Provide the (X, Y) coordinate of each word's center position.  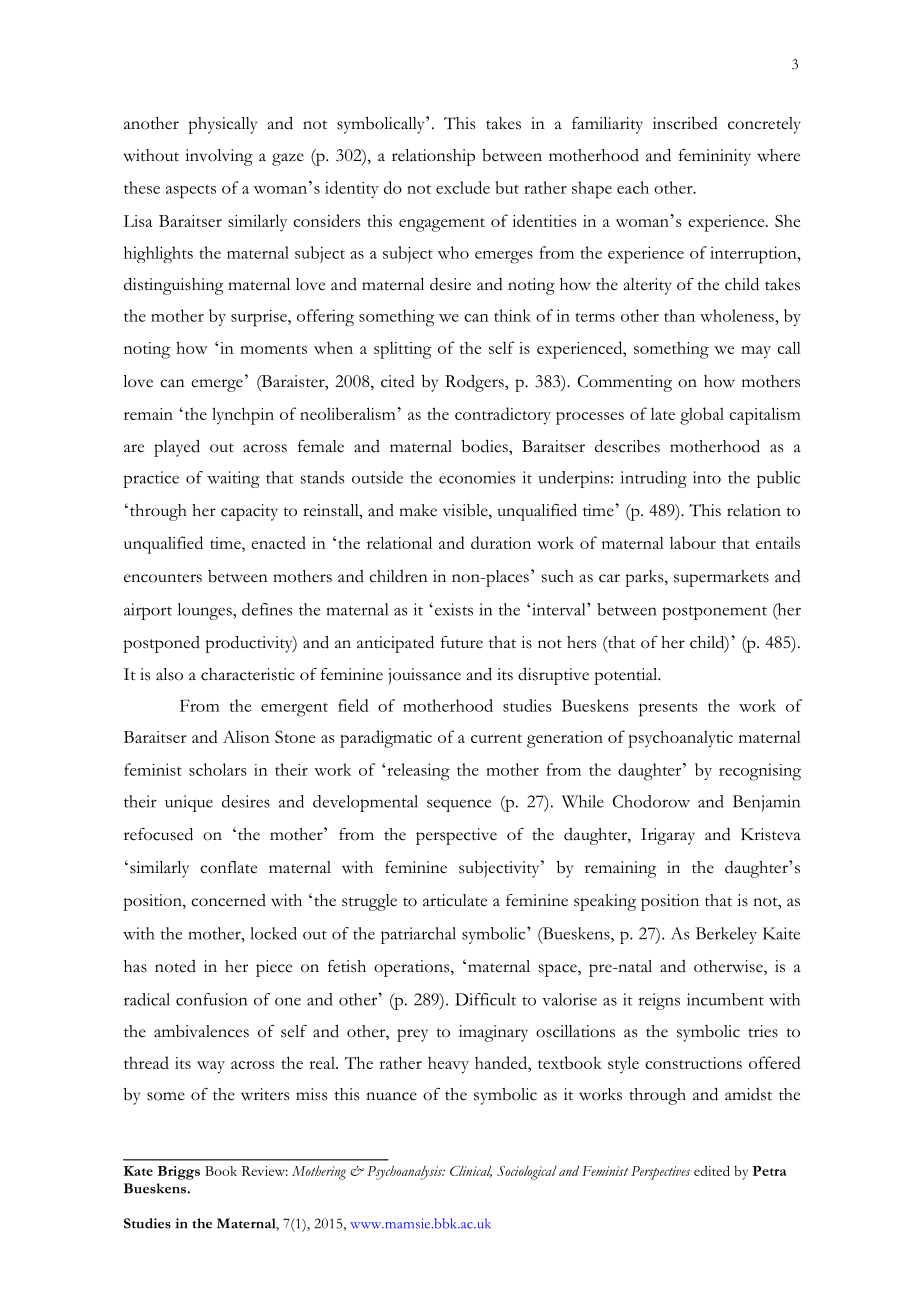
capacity (249, 512)
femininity (715, 157)
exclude (463, 187)
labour (693, 542)
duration (501, 542)
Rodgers (475, 383)
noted (175, 966)
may (756, 352)
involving (219, 157)
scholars (218, 769)
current (496, 738)
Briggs (179, 1173)
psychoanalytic (680, 739)
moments (273, 349)
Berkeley (726, 935)
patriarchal (418, 935)
